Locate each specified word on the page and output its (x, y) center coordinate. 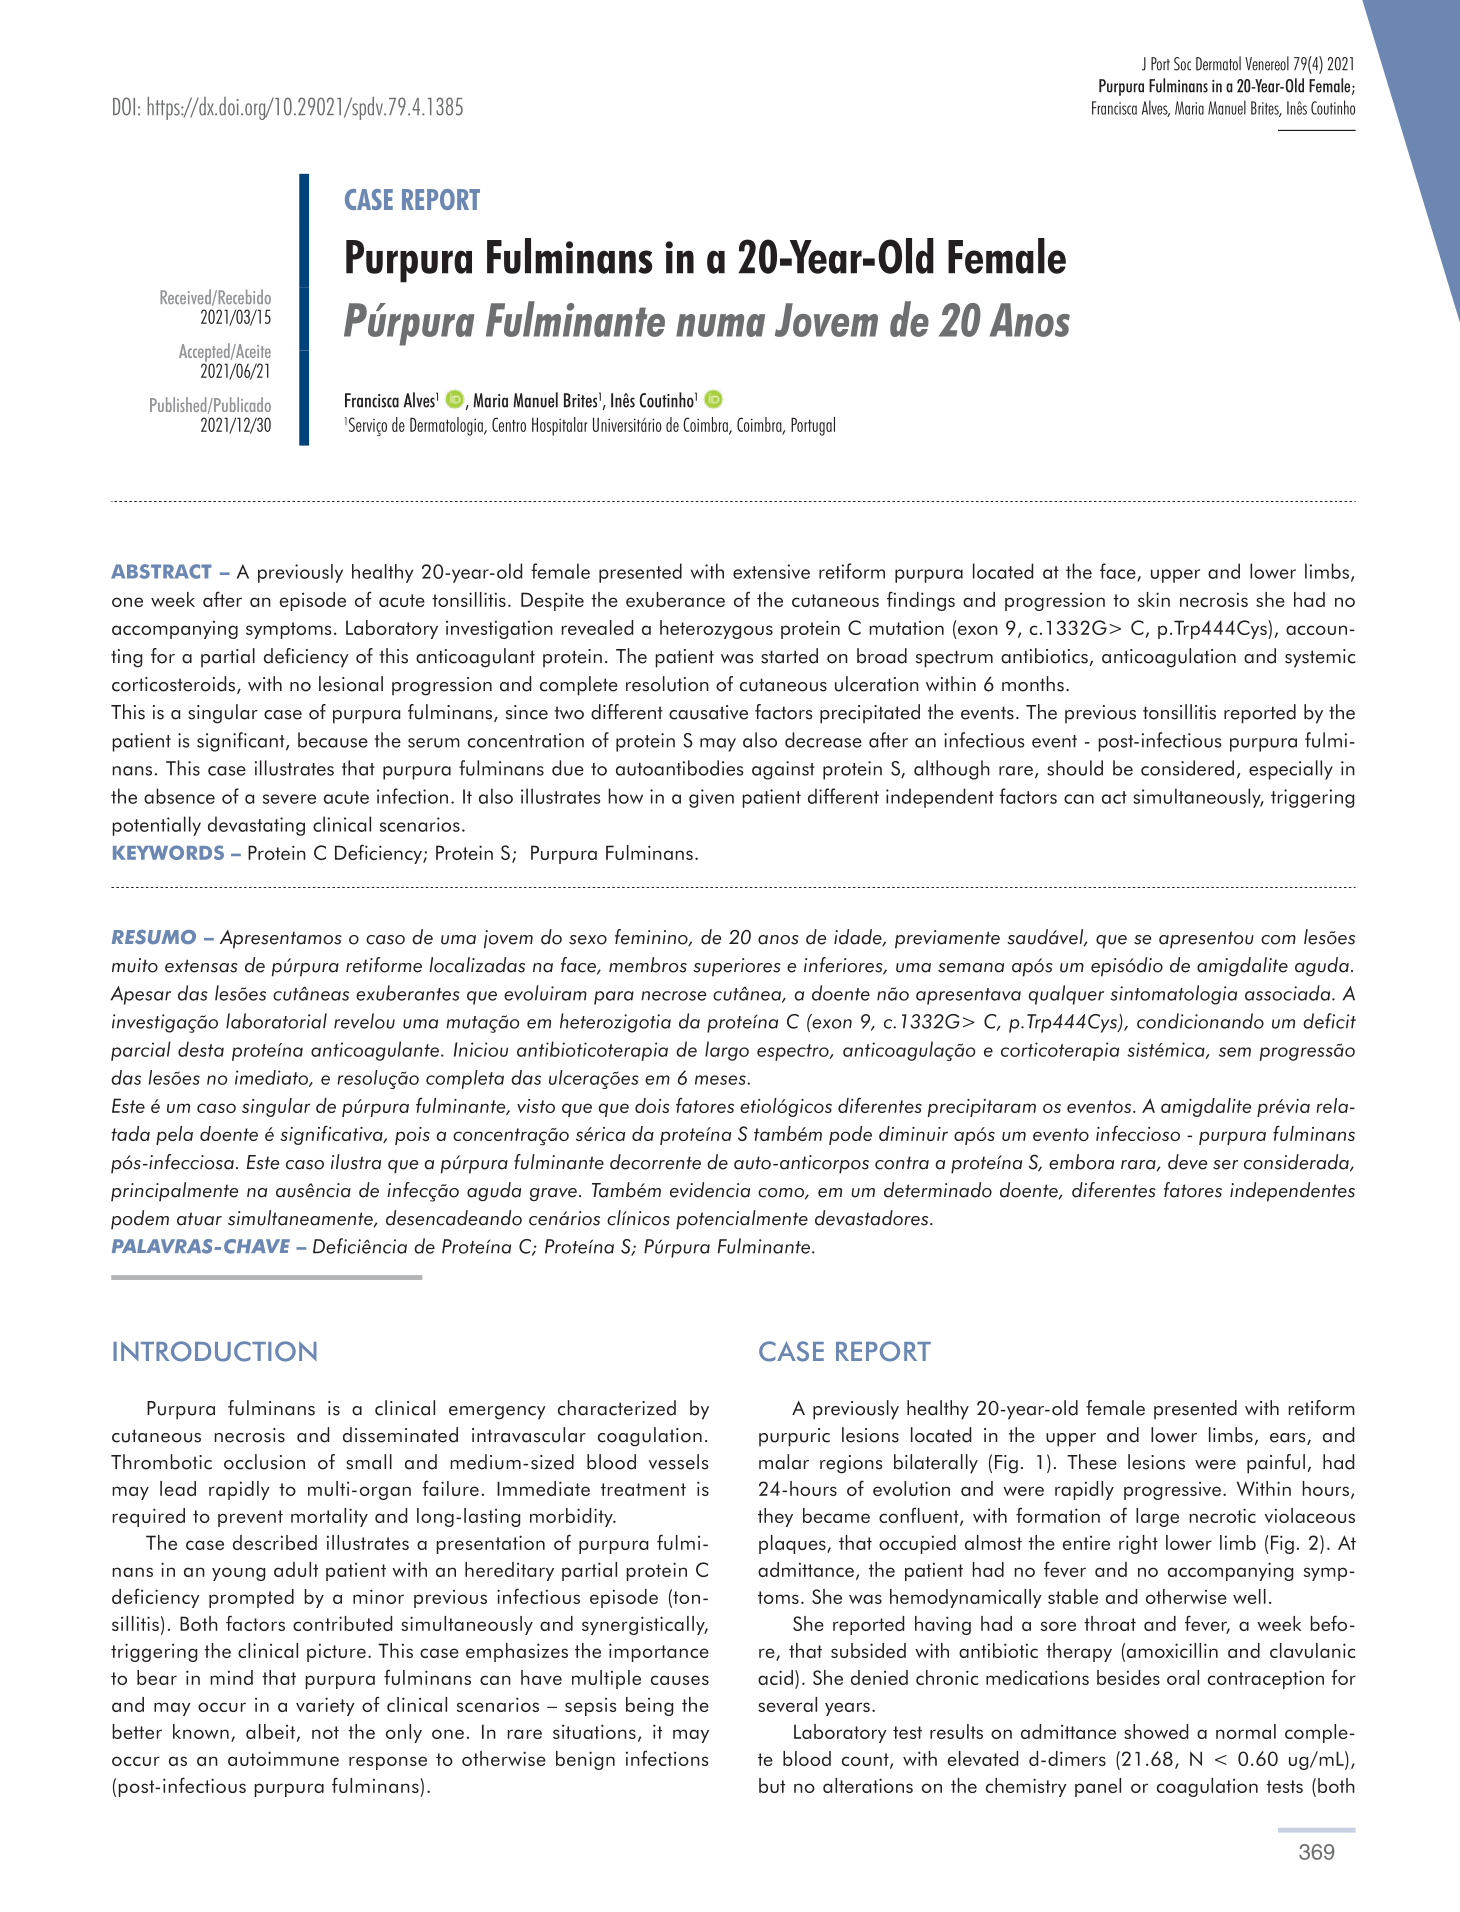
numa (720, 325)
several (787, 1704)
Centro (509, 424)
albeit (270, 1731)
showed (1156, 1731)
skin (1154, 599)
